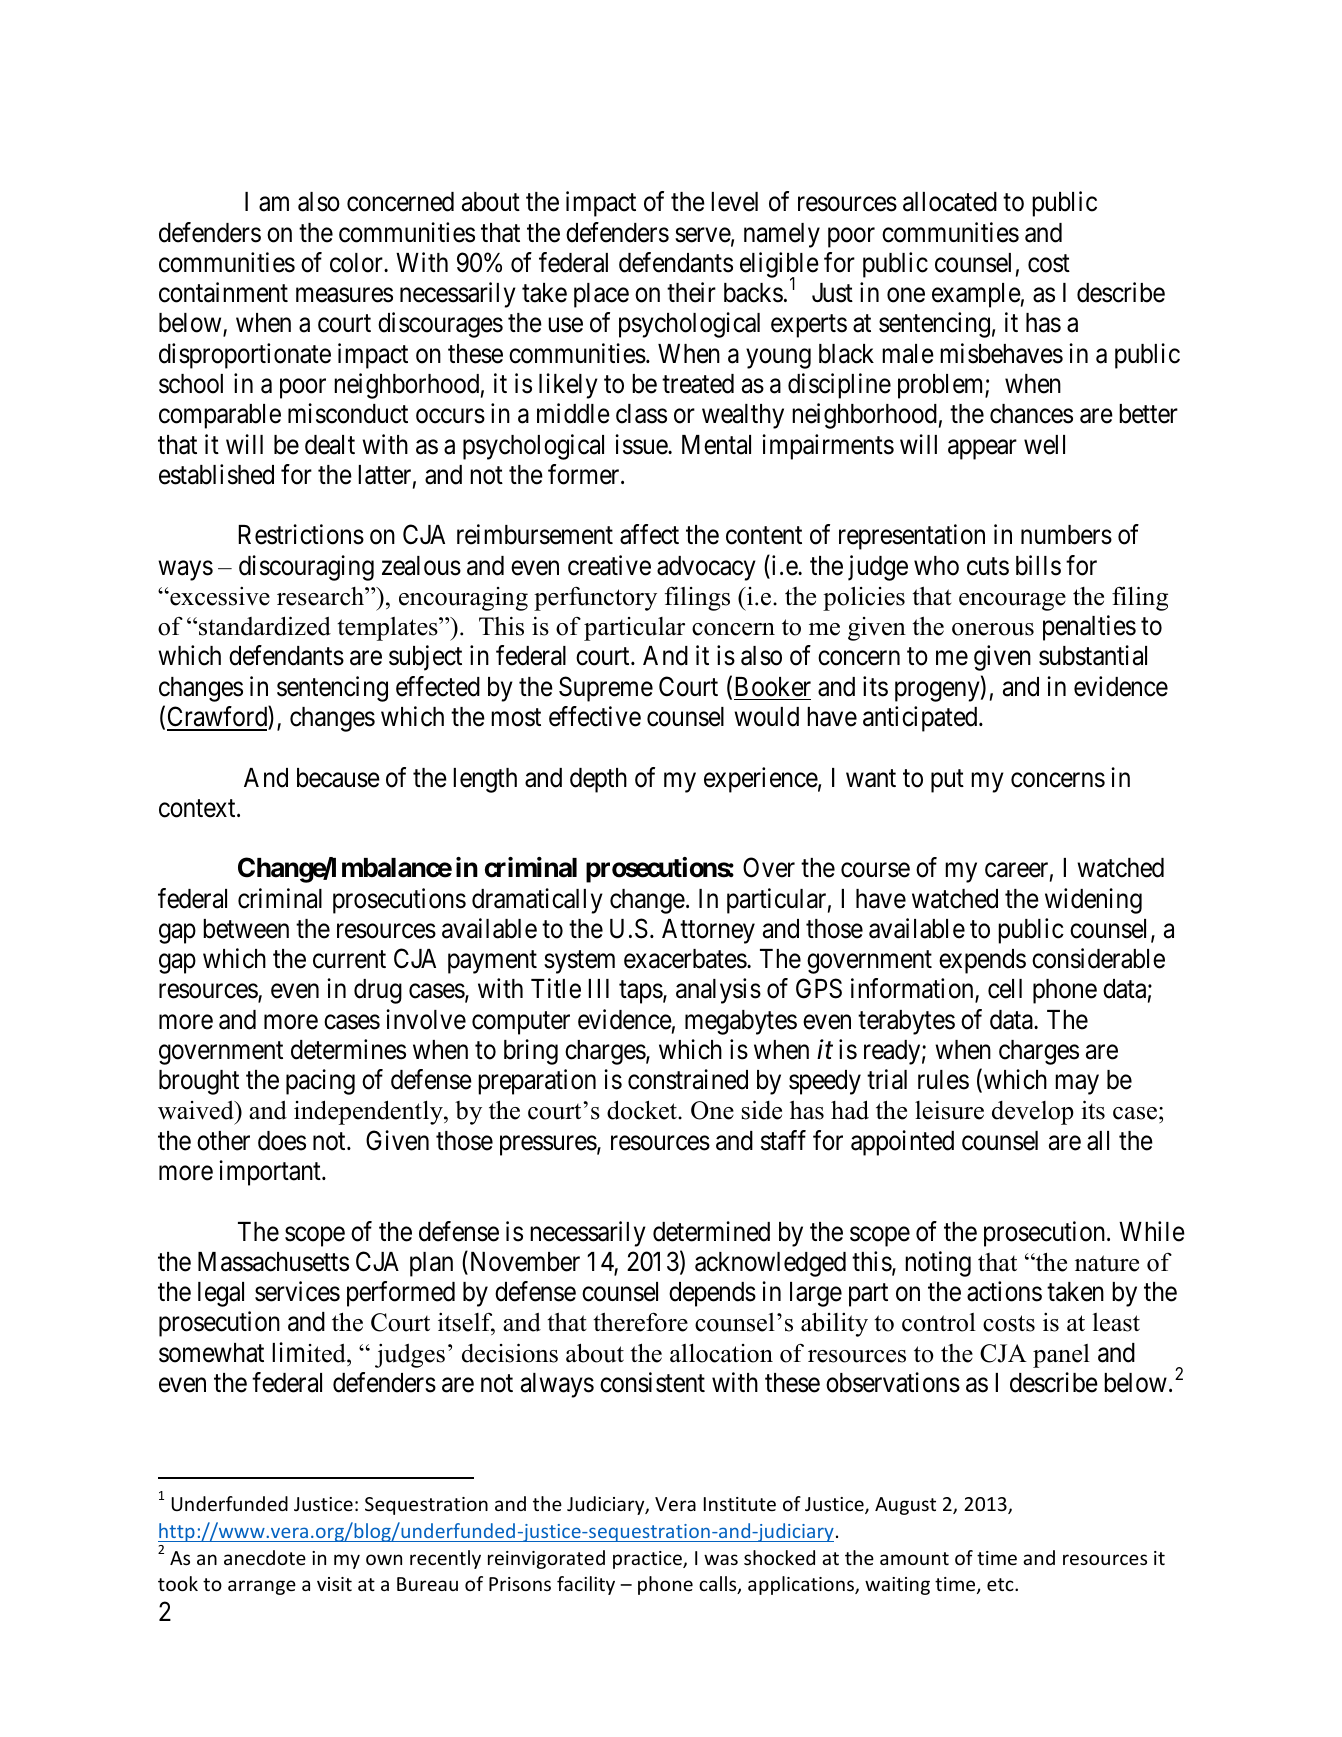  Describe the element at coordinates (282, 1141) in the image. I see `does` at that location.
